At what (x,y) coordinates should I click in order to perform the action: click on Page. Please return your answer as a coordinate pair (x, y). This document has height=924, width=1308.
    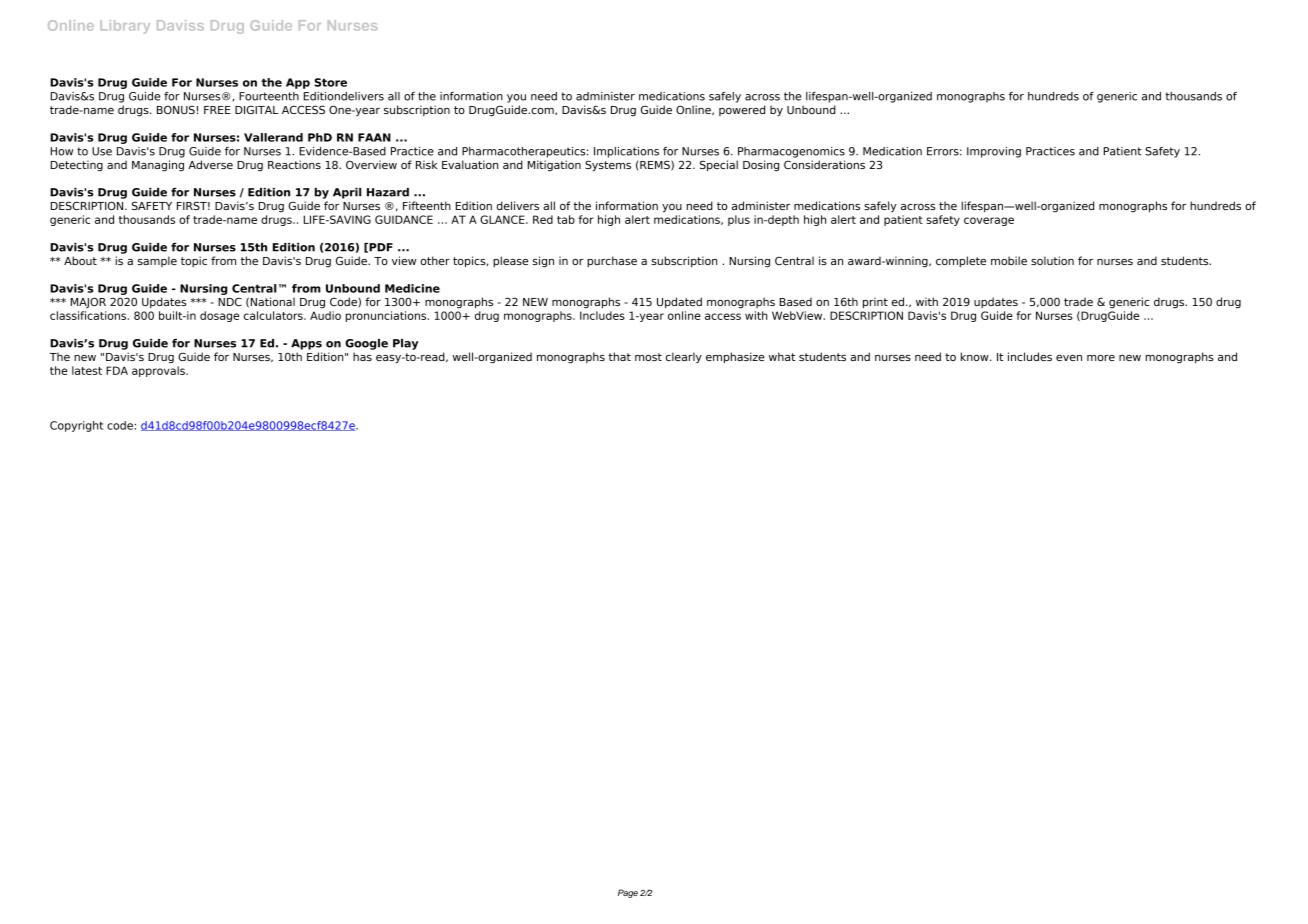
    Looking at the image, I should click on (628, 893).
